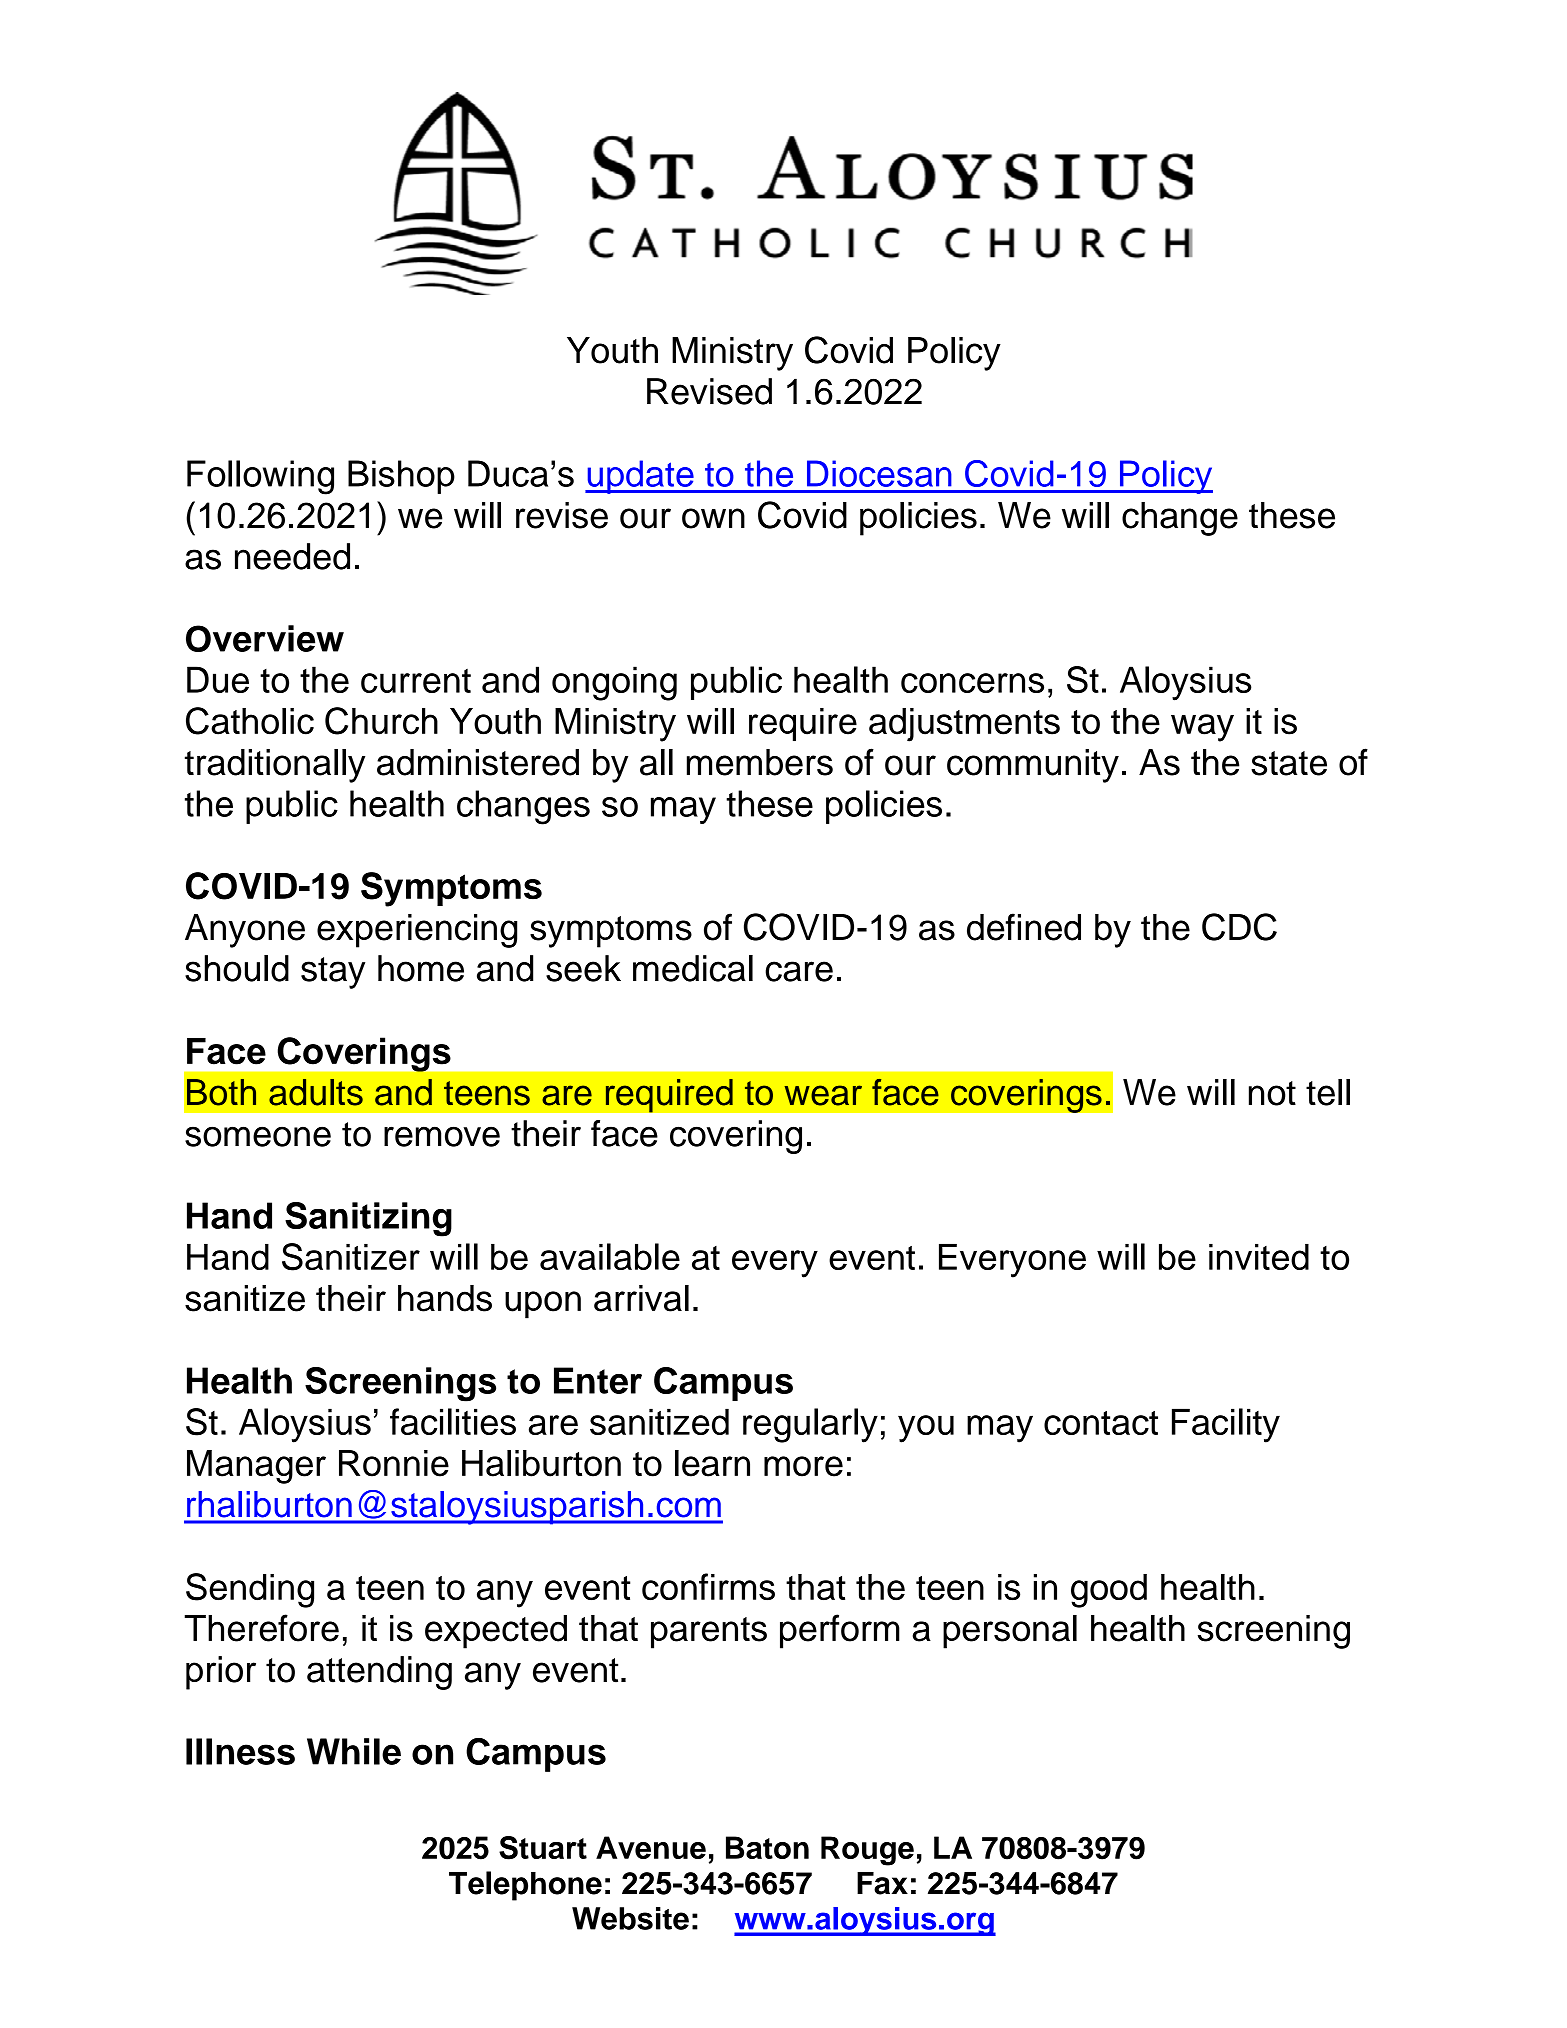 The image size is (1567, 2028). Describe the element at coordinates (394, 1463) in the page. I see `Ronnie` at that location.
